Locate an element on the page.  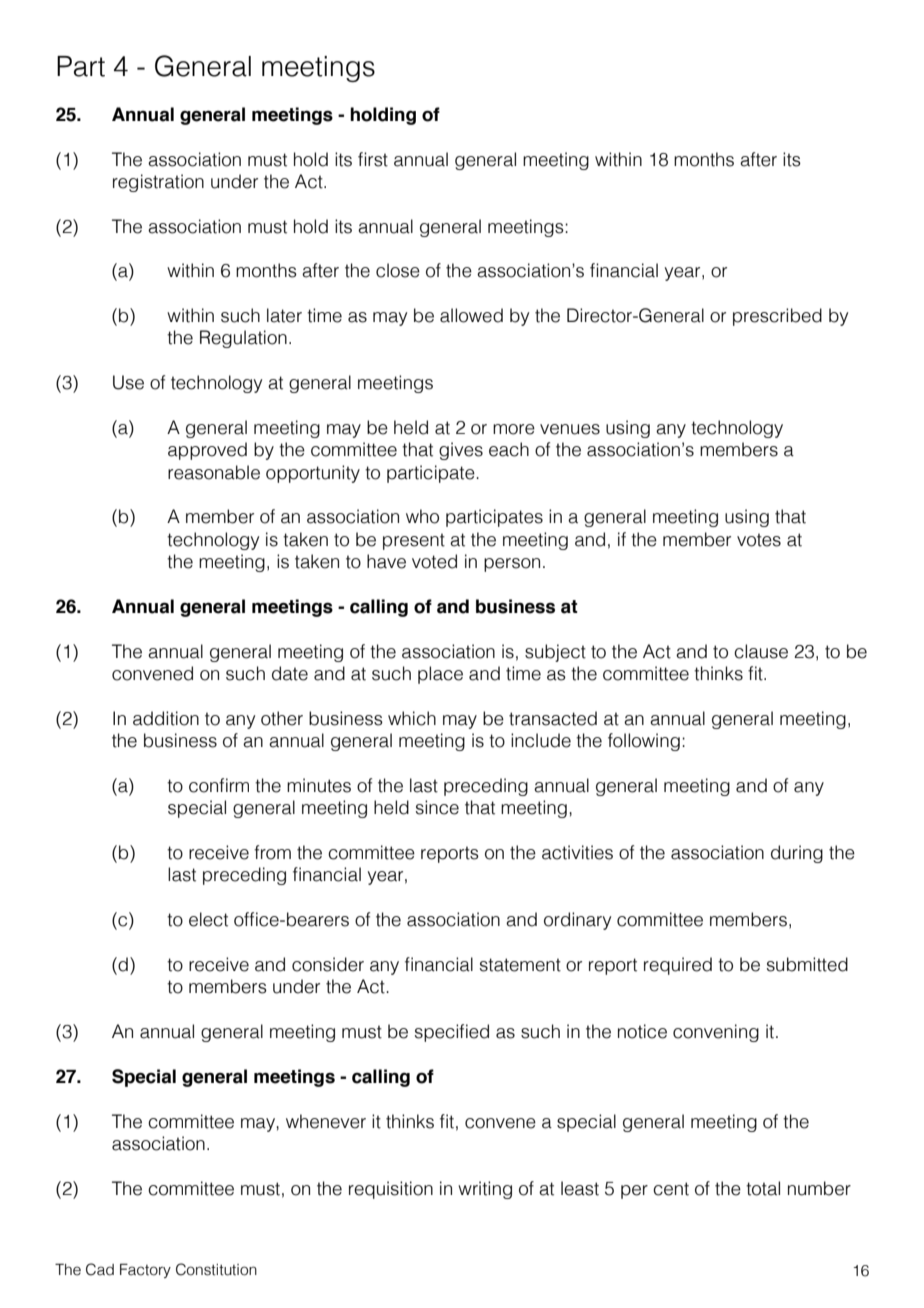
first is located at coordinates (373, 159).
